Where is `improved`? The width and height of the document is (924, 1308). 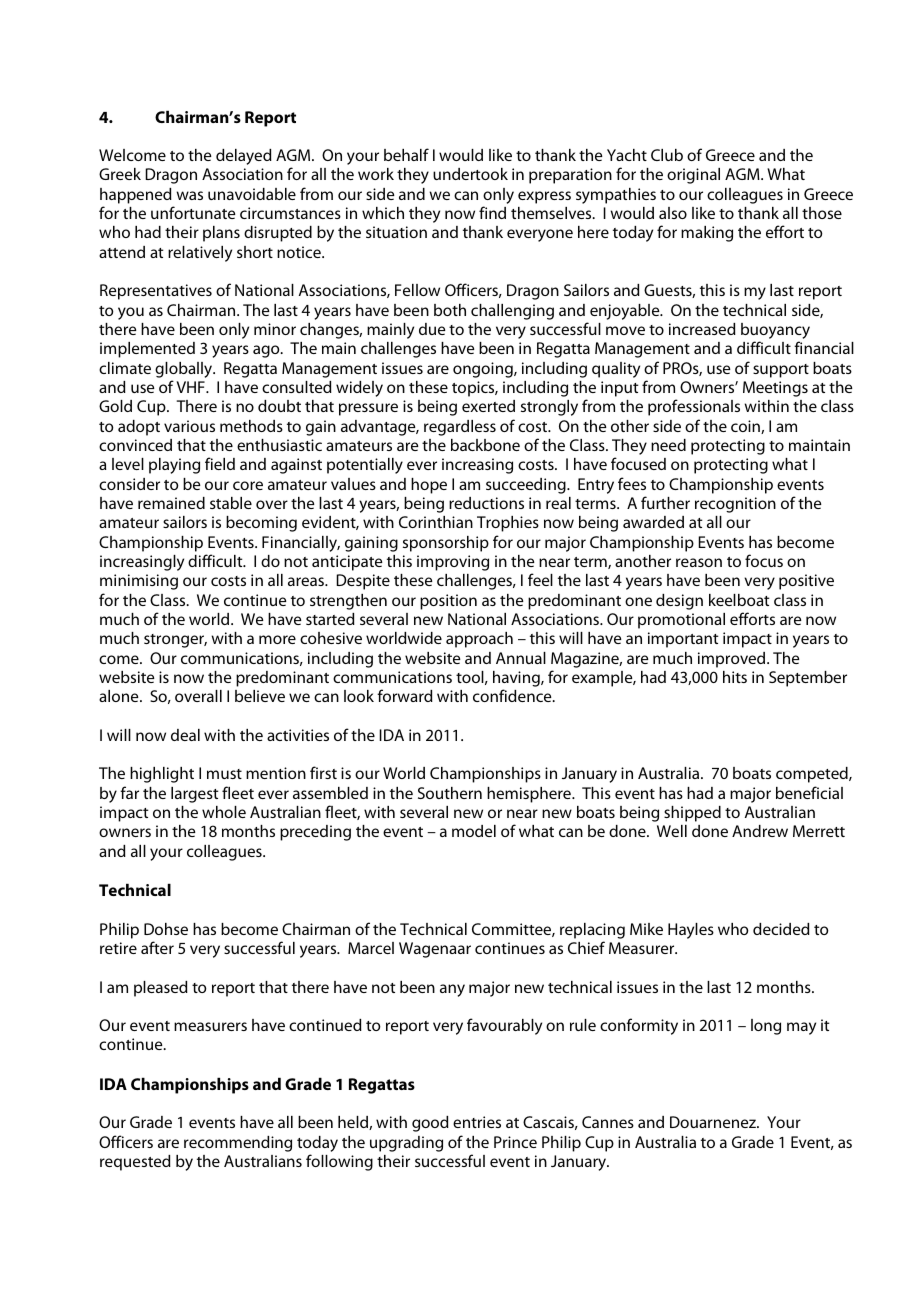
improved is located at coordinates (733, 660).
